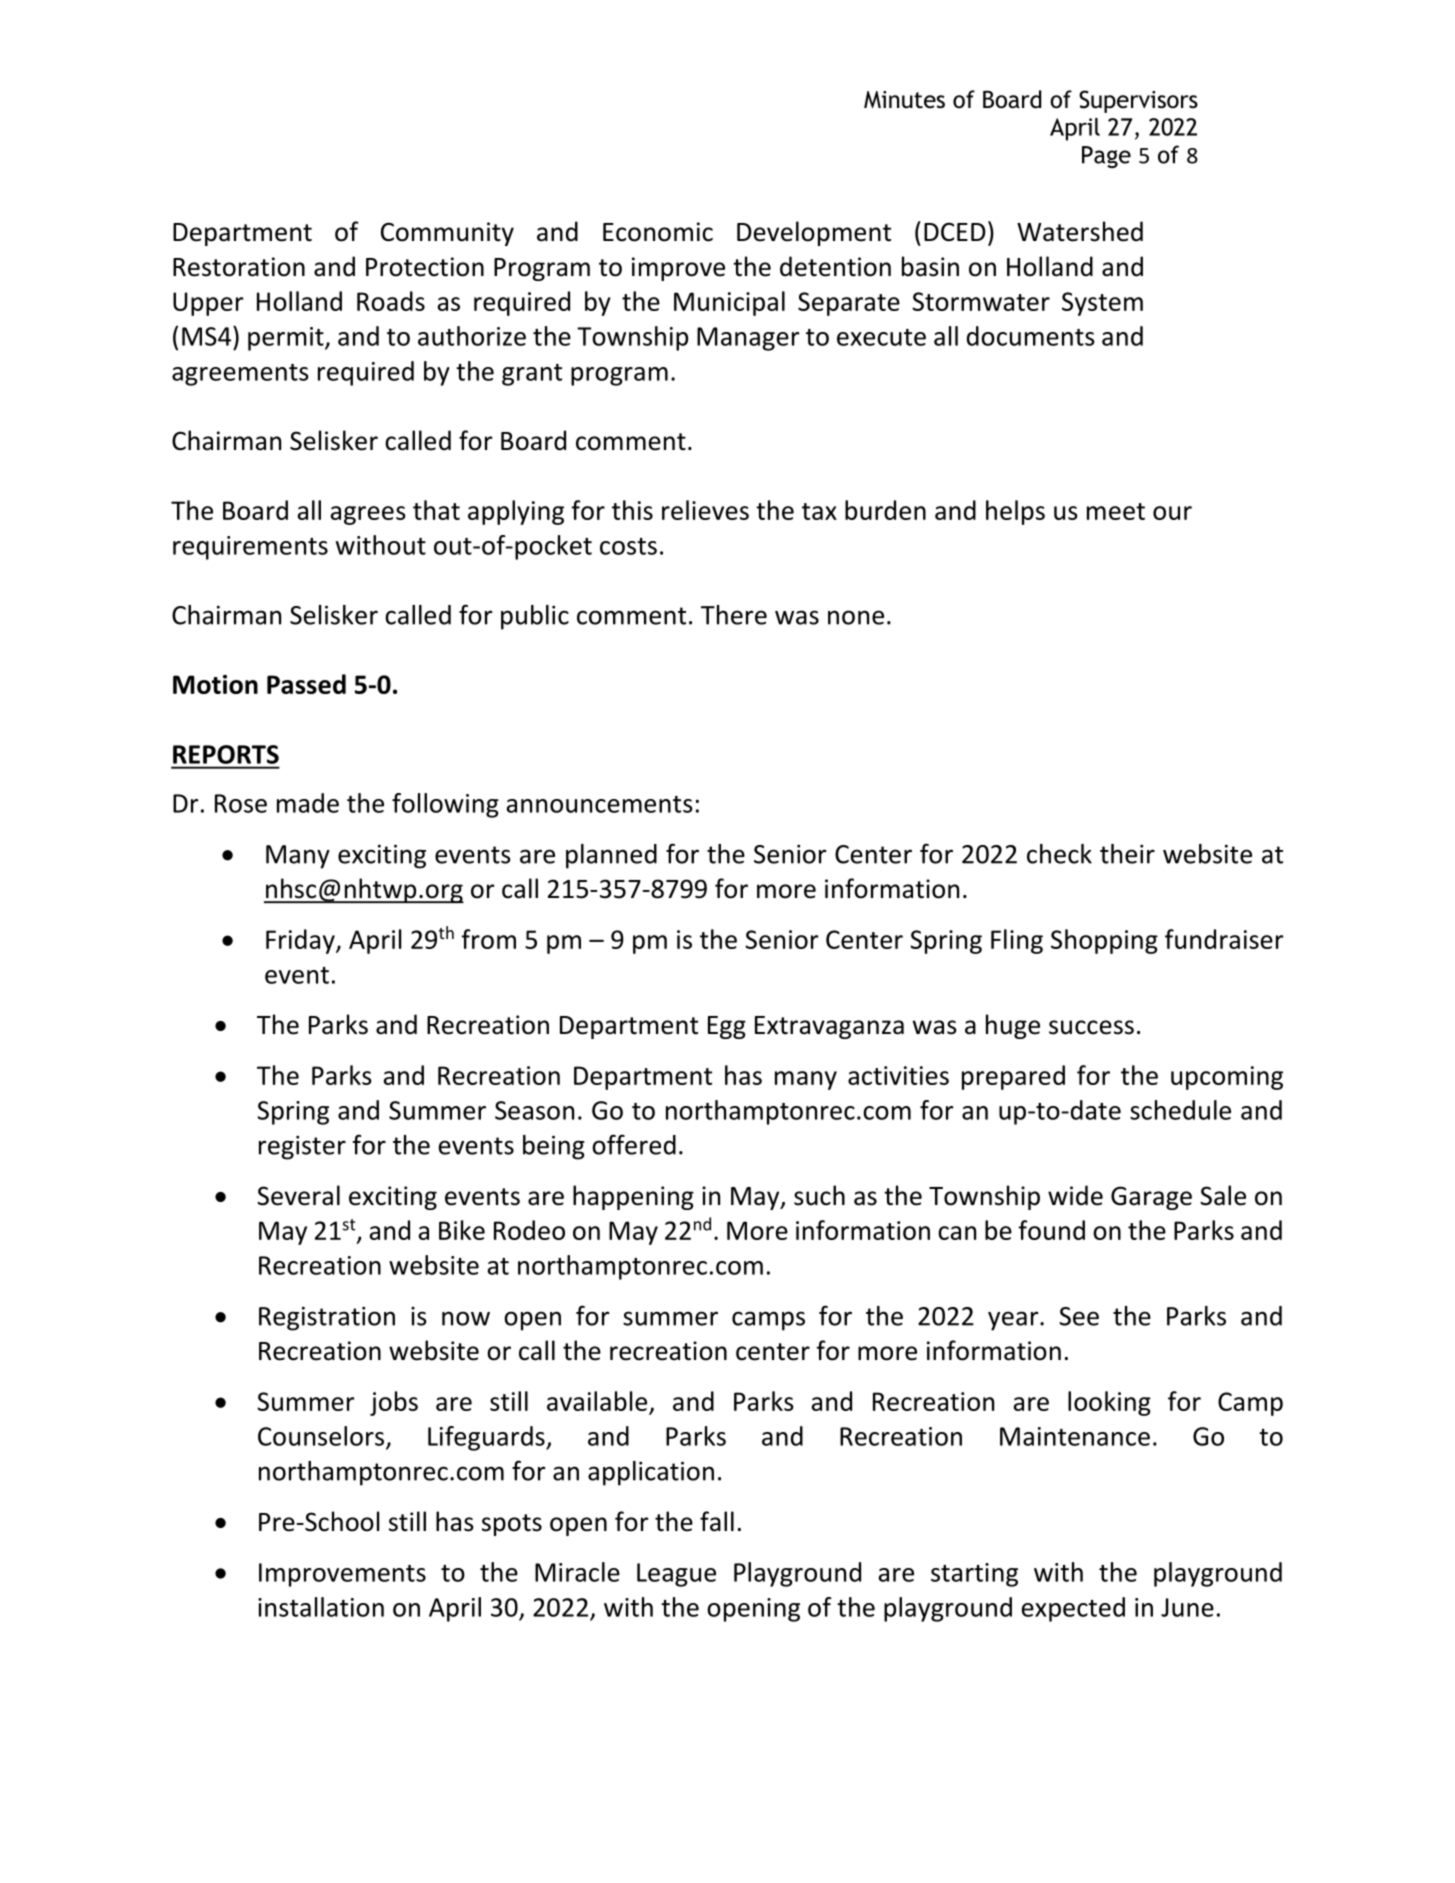 Image resolution: width=1455 pixels, height=1883 pixels. What do you see at coordinates (1116, 511) in the image?
I see `meet` at bounding box center [1116, 511].
